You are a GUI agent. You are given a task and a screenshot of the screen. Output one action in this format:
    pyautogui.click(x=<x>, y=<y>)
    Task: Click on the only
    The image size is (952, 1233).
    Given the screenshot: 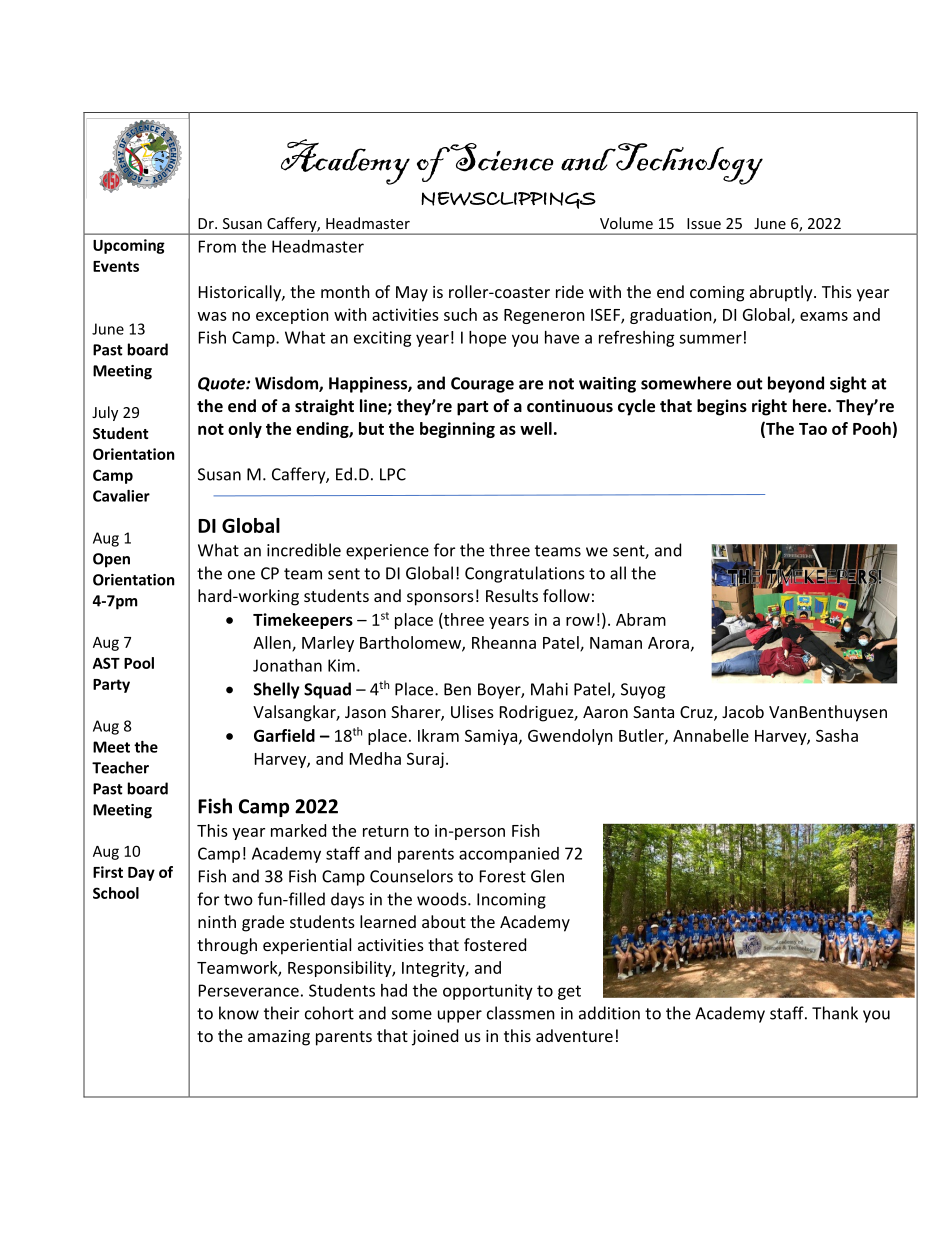 What is the action you would take?
    pyautogui.click(x=245, y=430)
